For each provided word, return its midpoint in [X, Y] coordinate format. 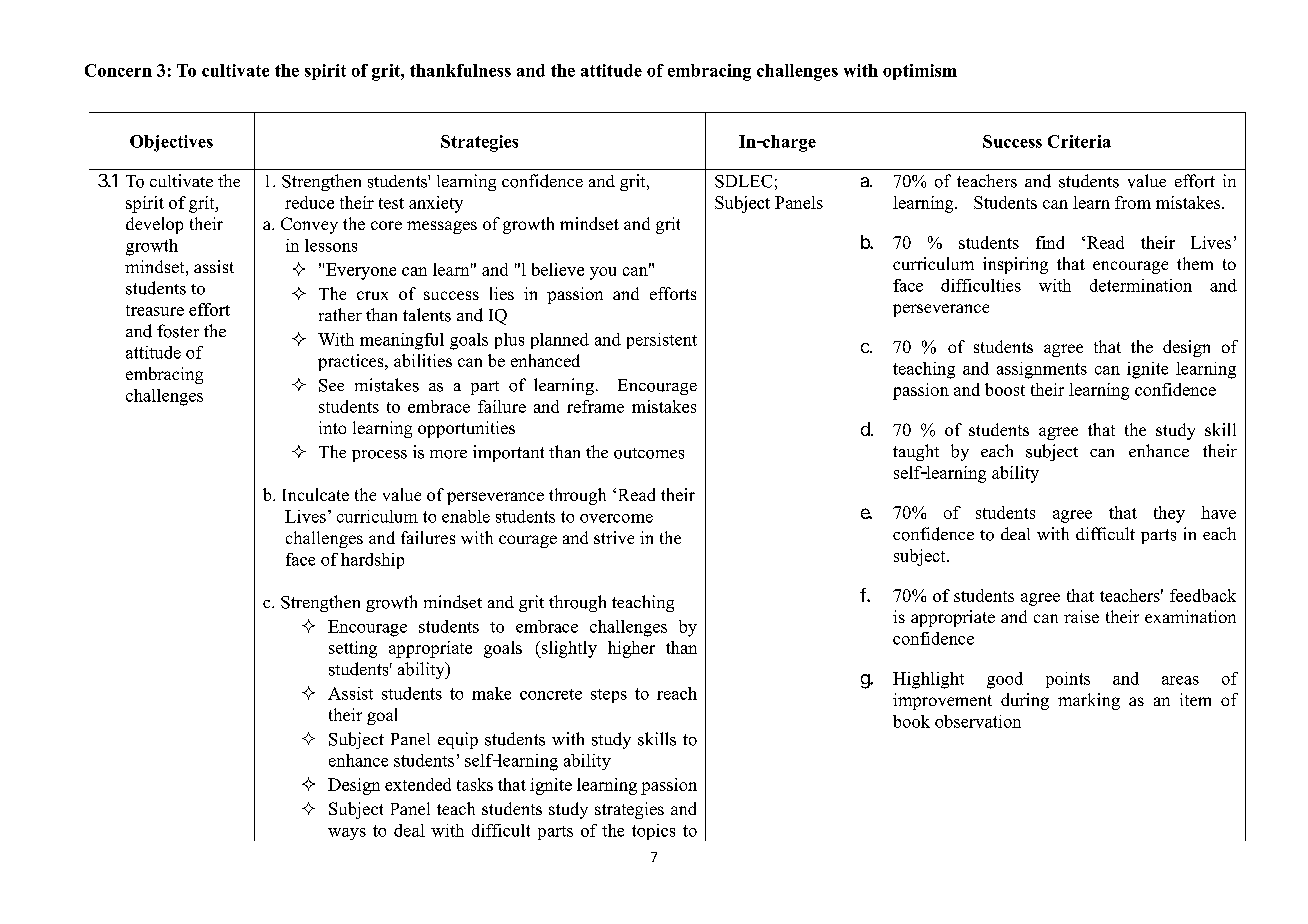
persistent [662, 341]
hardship [372, 561]
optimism [920, 72]
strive [614, 537]
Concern [118, 70]
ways [347, 834]
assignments [1042, 370]
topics [653, 832]
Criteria [1079, 141]
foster [178, 331]
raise [1081, 616]
